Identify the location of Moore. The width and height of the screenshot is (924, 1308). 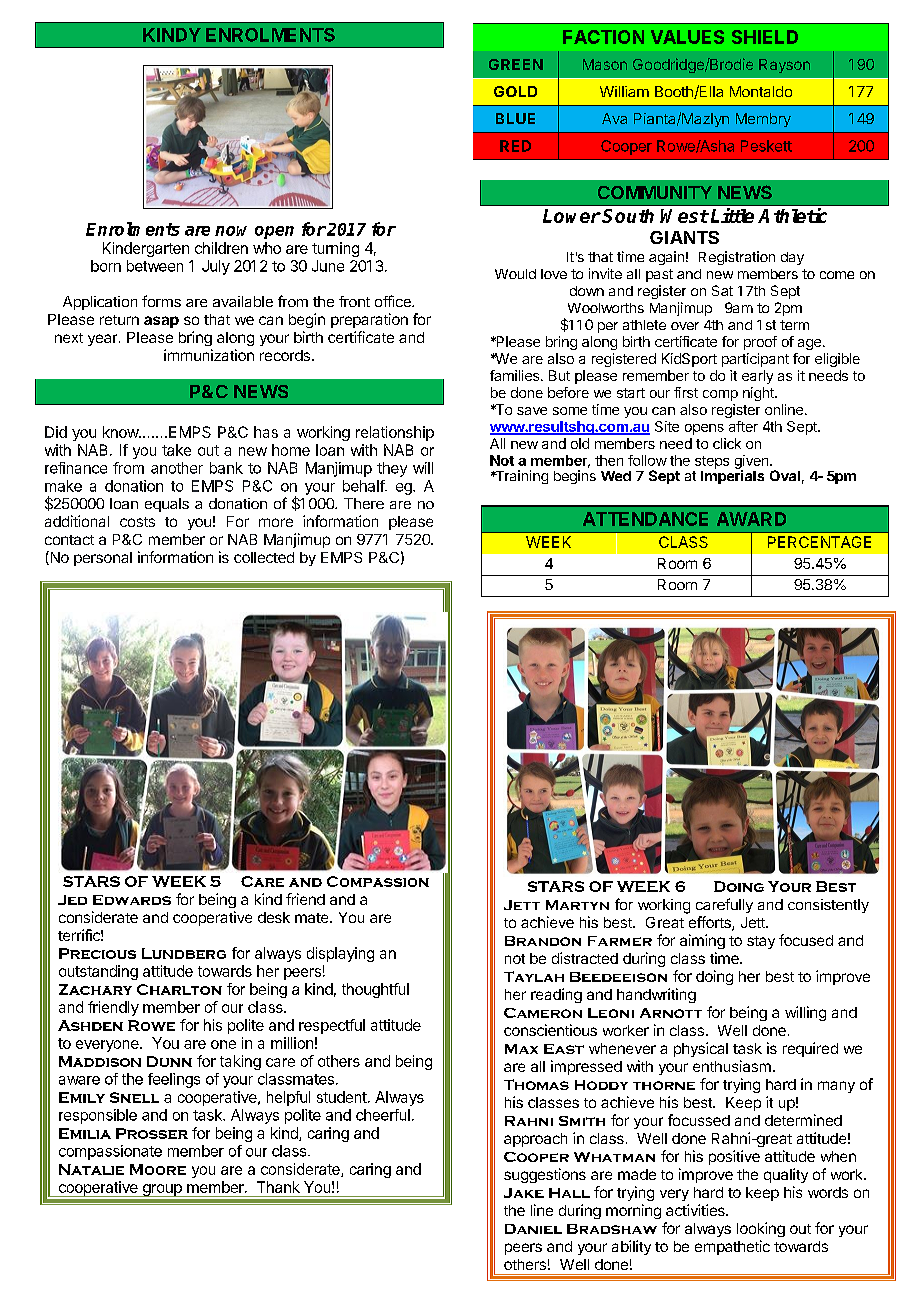
(158, 1169).
